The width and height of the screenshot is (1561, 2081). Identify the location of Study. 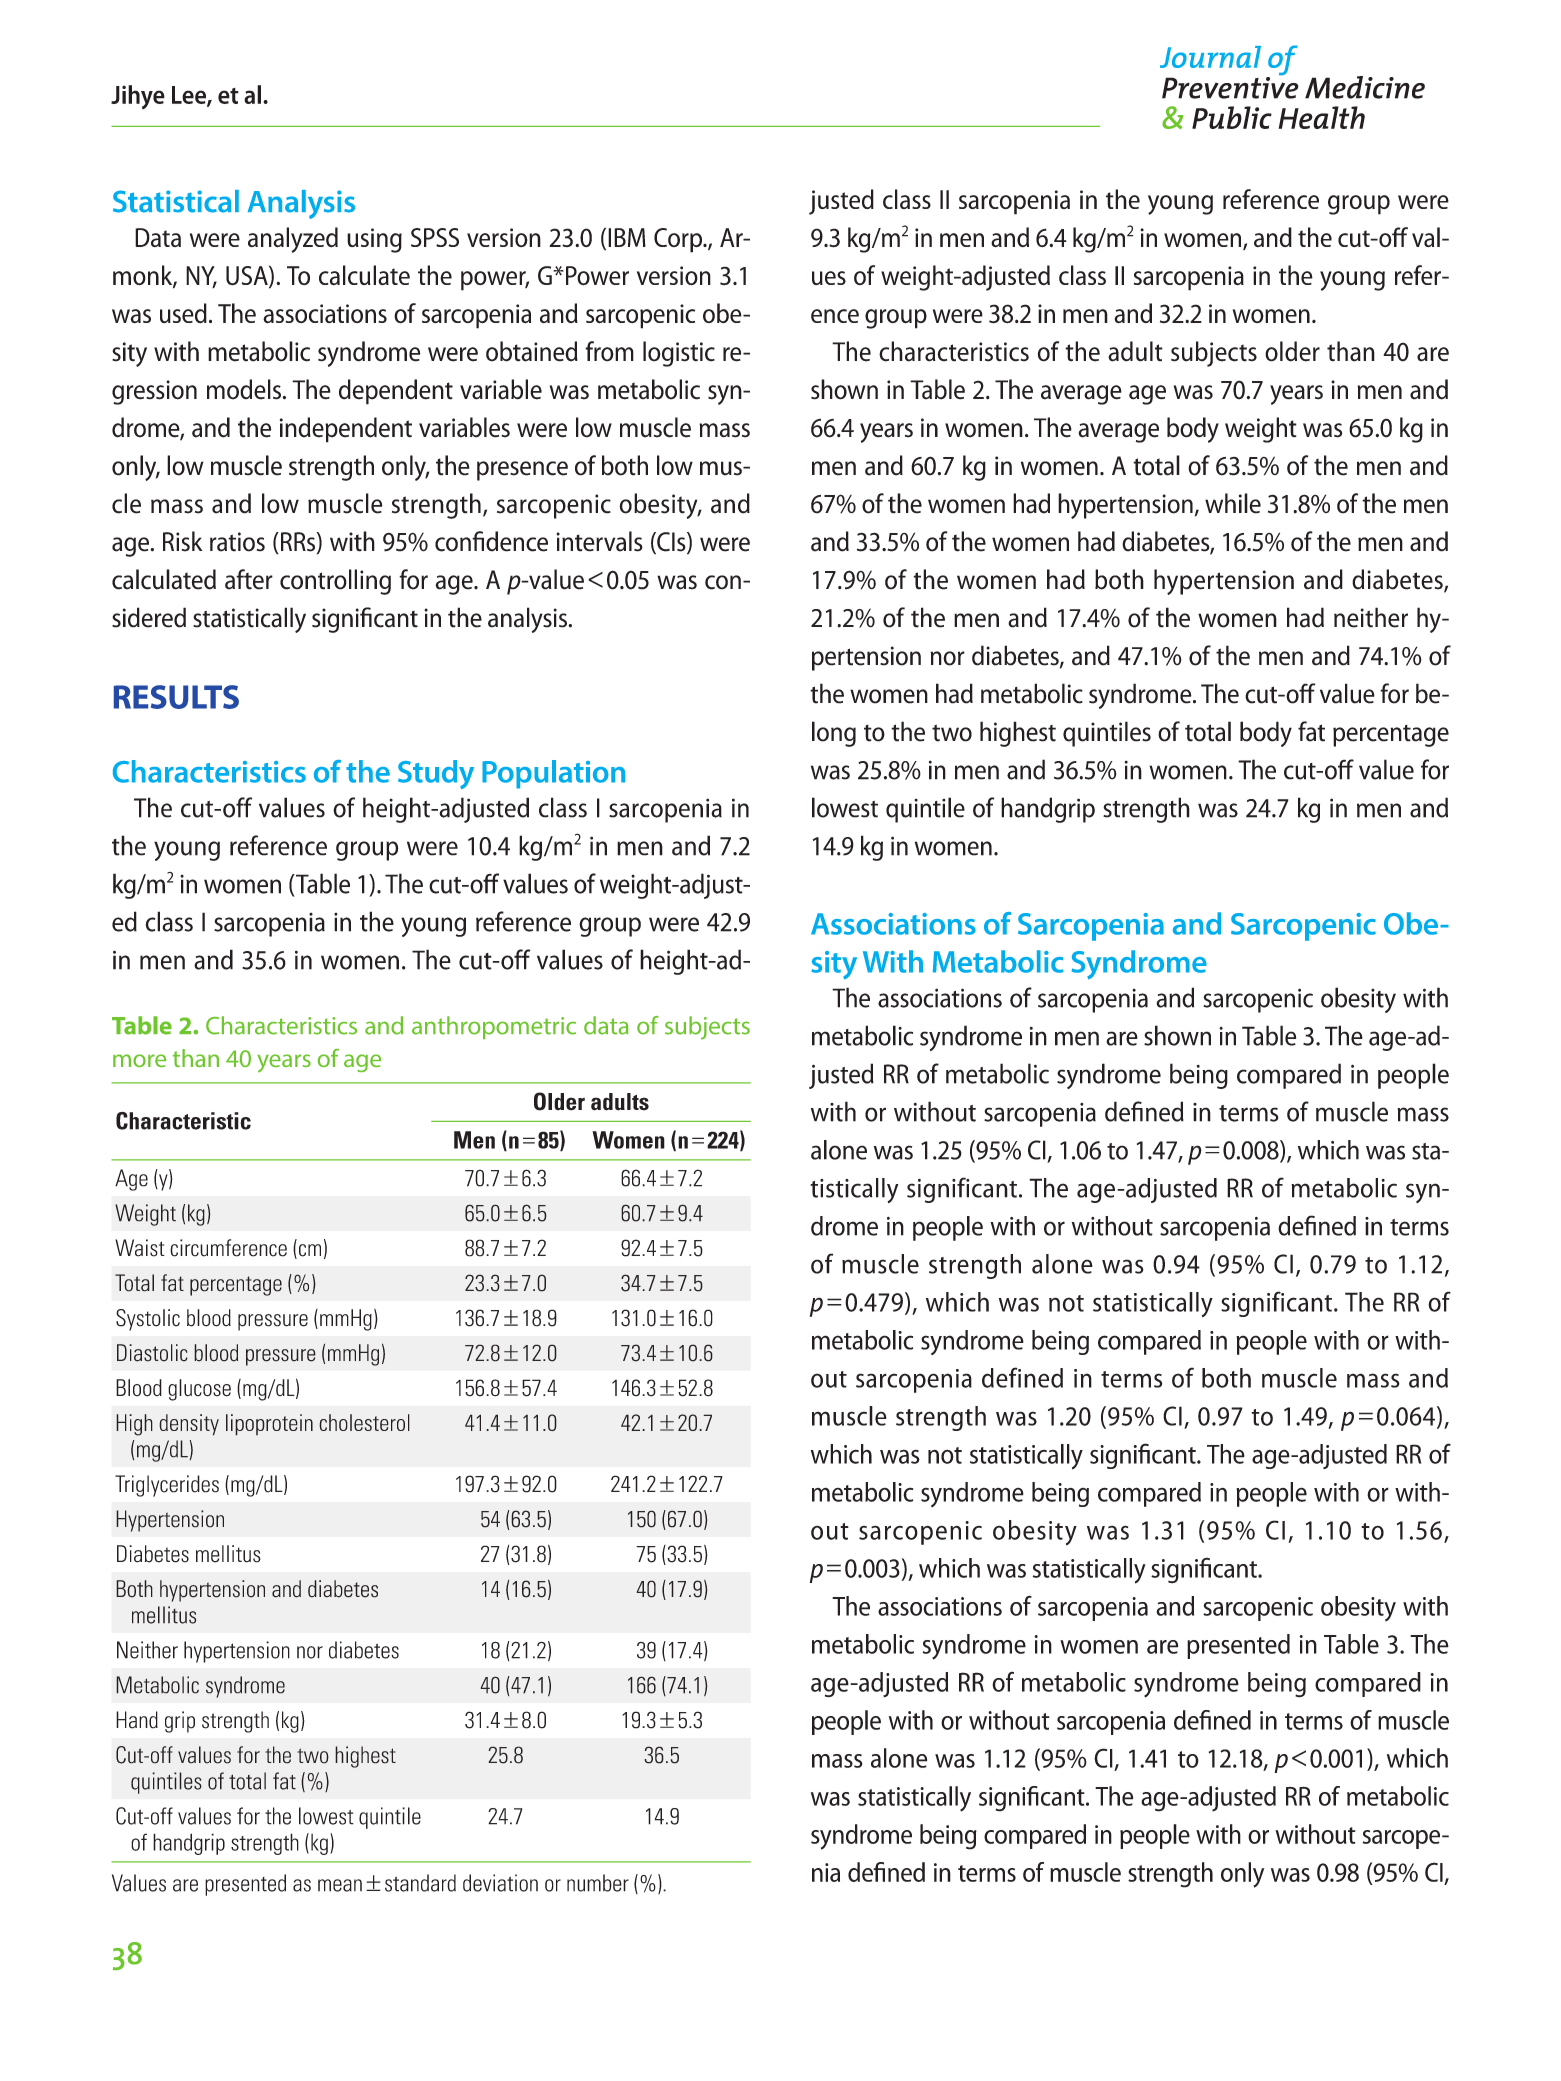
(436, 774).
